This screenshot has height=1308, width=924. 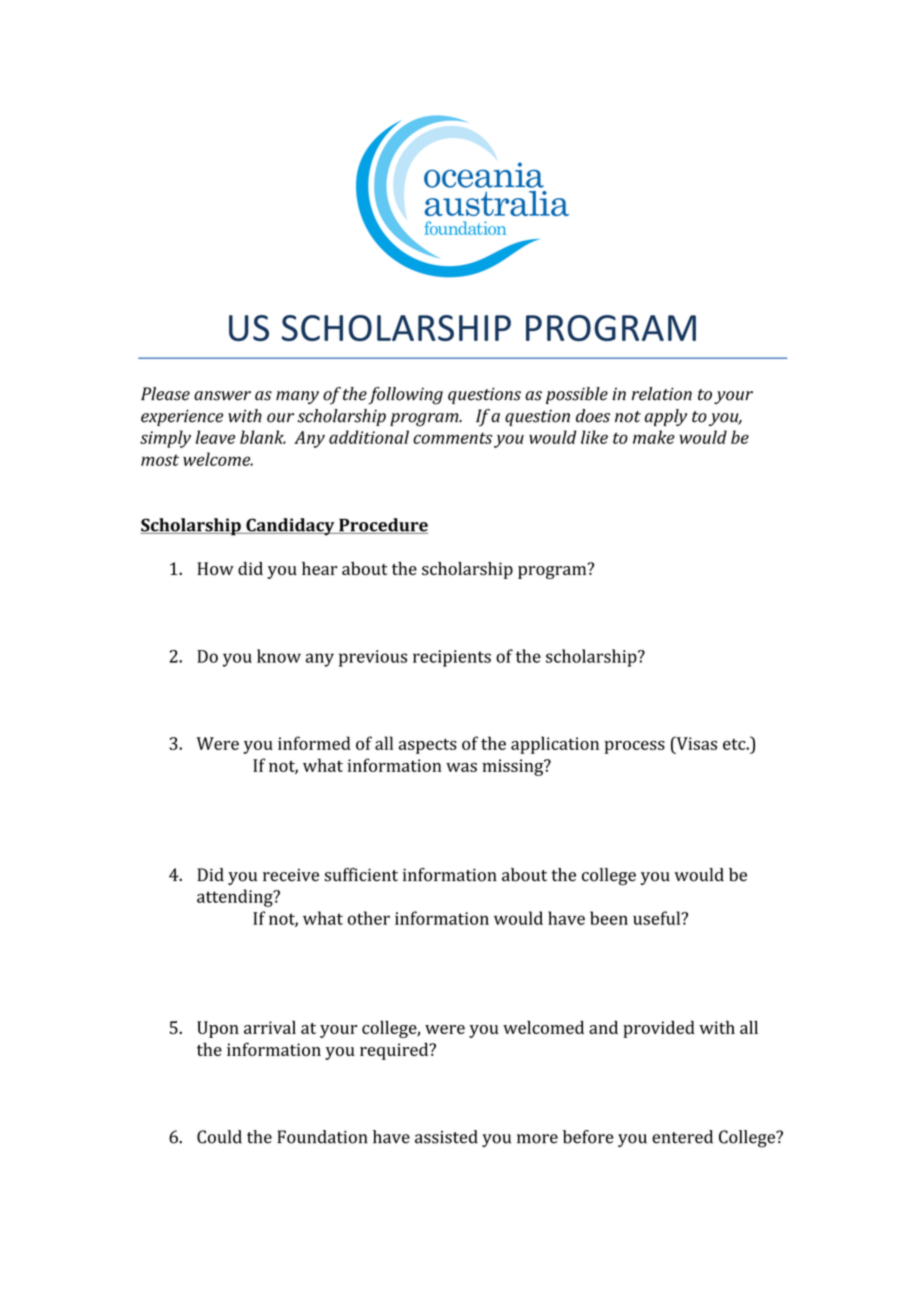 What do you see at coordinates (452, 658) in the screenshot?
I see `recipients` at bounding box center [452, 658].
